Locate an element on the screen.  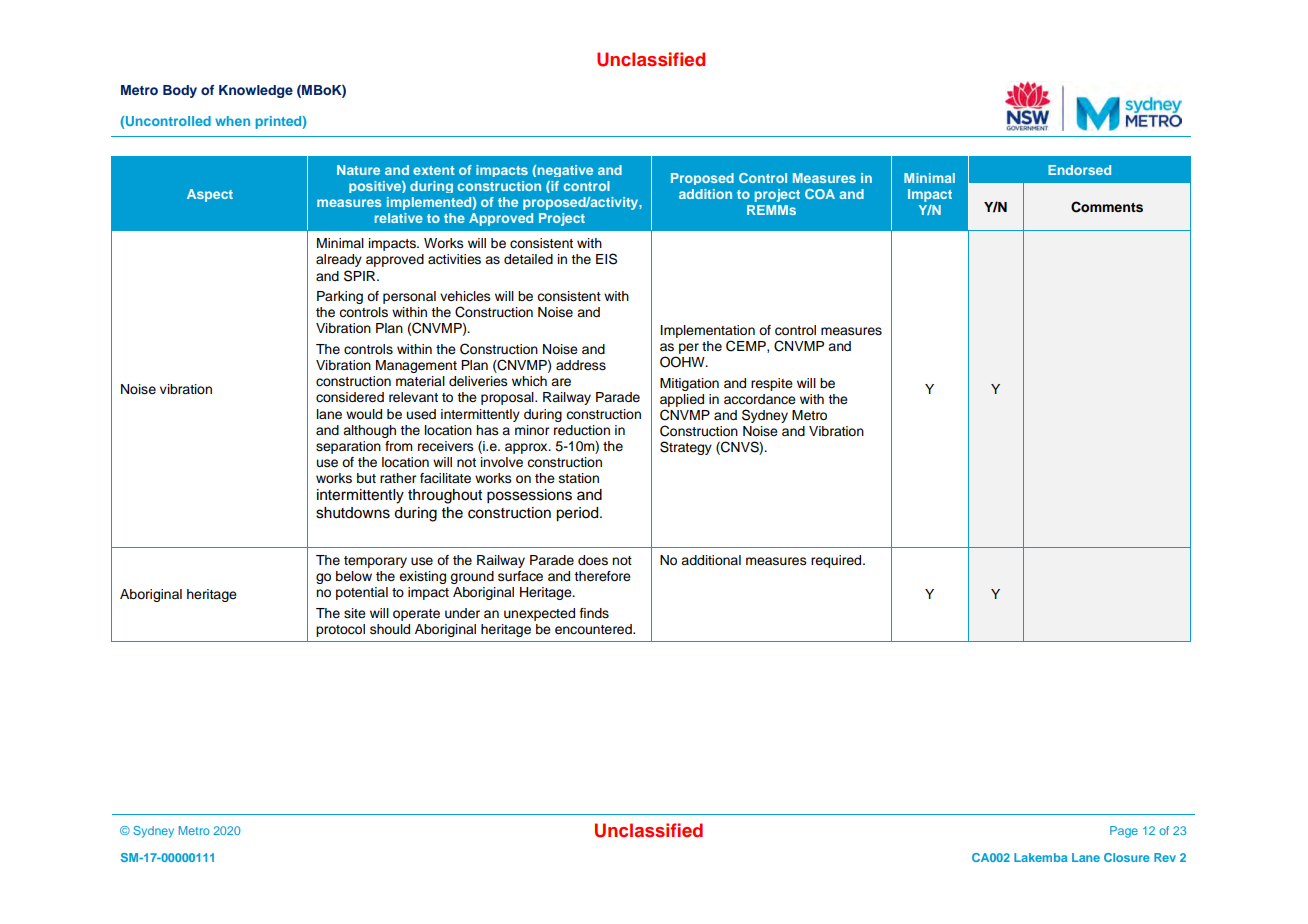
COA is located at coordinates (820, 194).
